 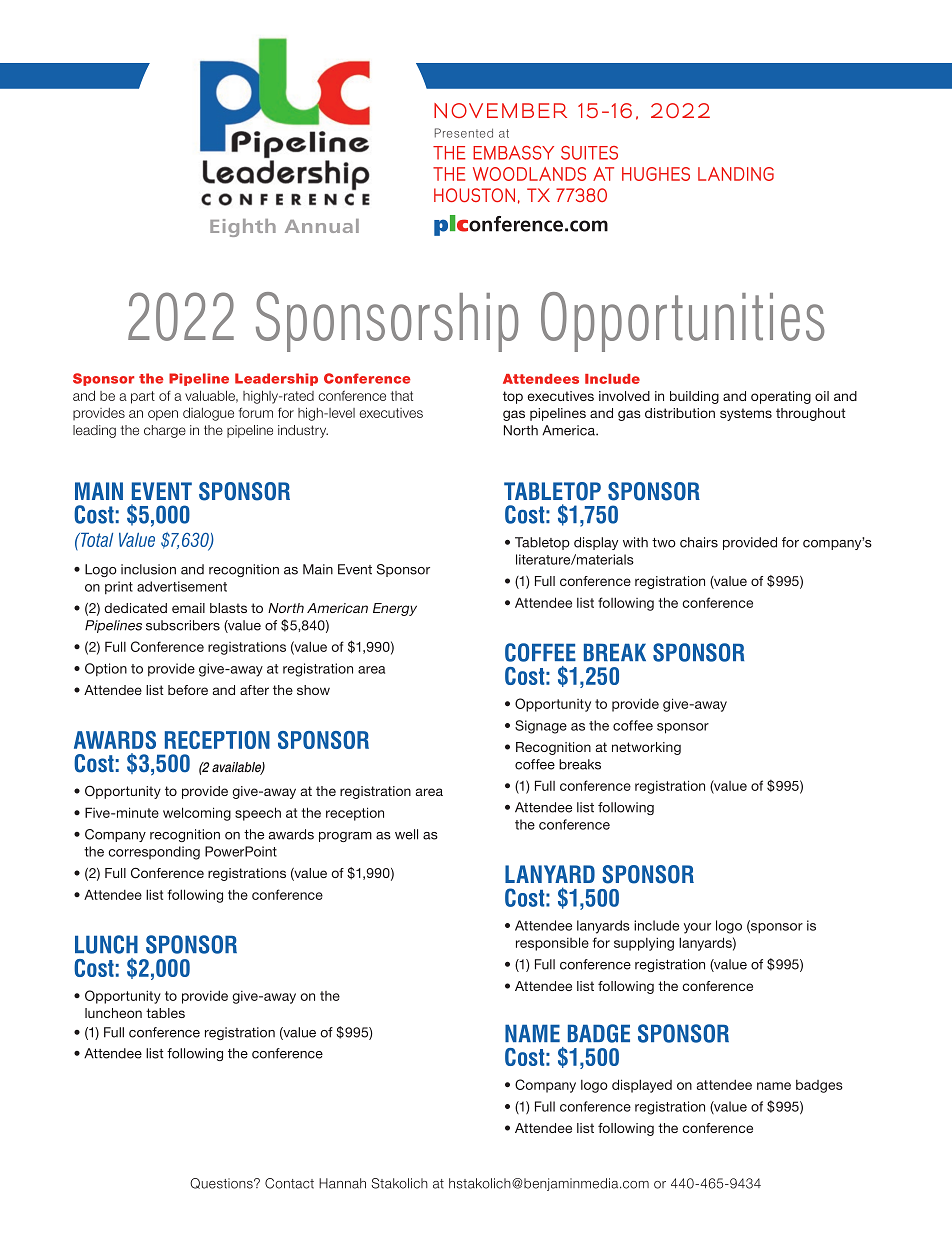 I want to click on networking, so click(x=646, y=748).
